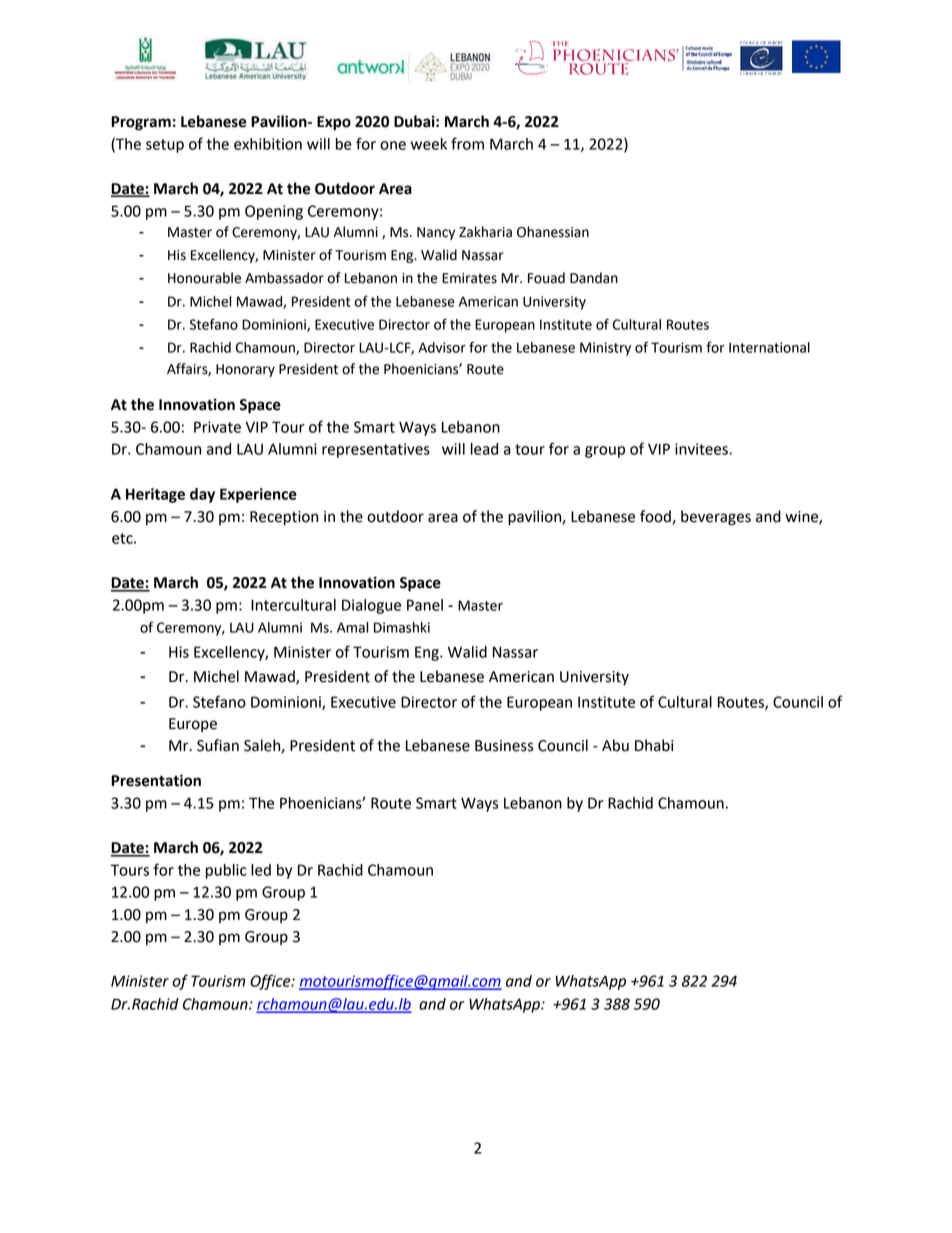  What do you see at coordinates (504, 746) in the page?
I see `Business` at bounding box center [504, 746].
